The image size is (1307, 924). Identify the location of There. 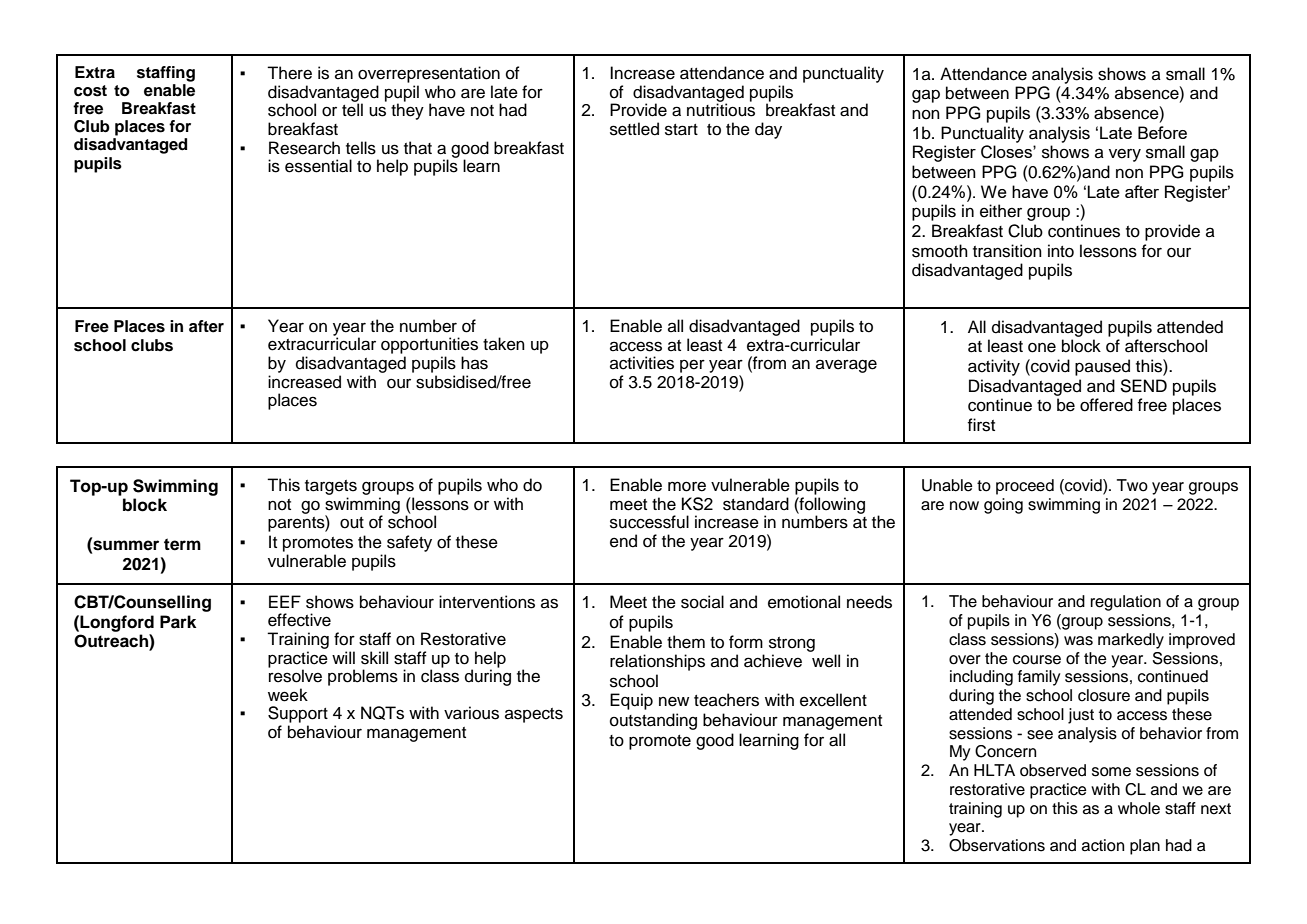
(289, 73).
